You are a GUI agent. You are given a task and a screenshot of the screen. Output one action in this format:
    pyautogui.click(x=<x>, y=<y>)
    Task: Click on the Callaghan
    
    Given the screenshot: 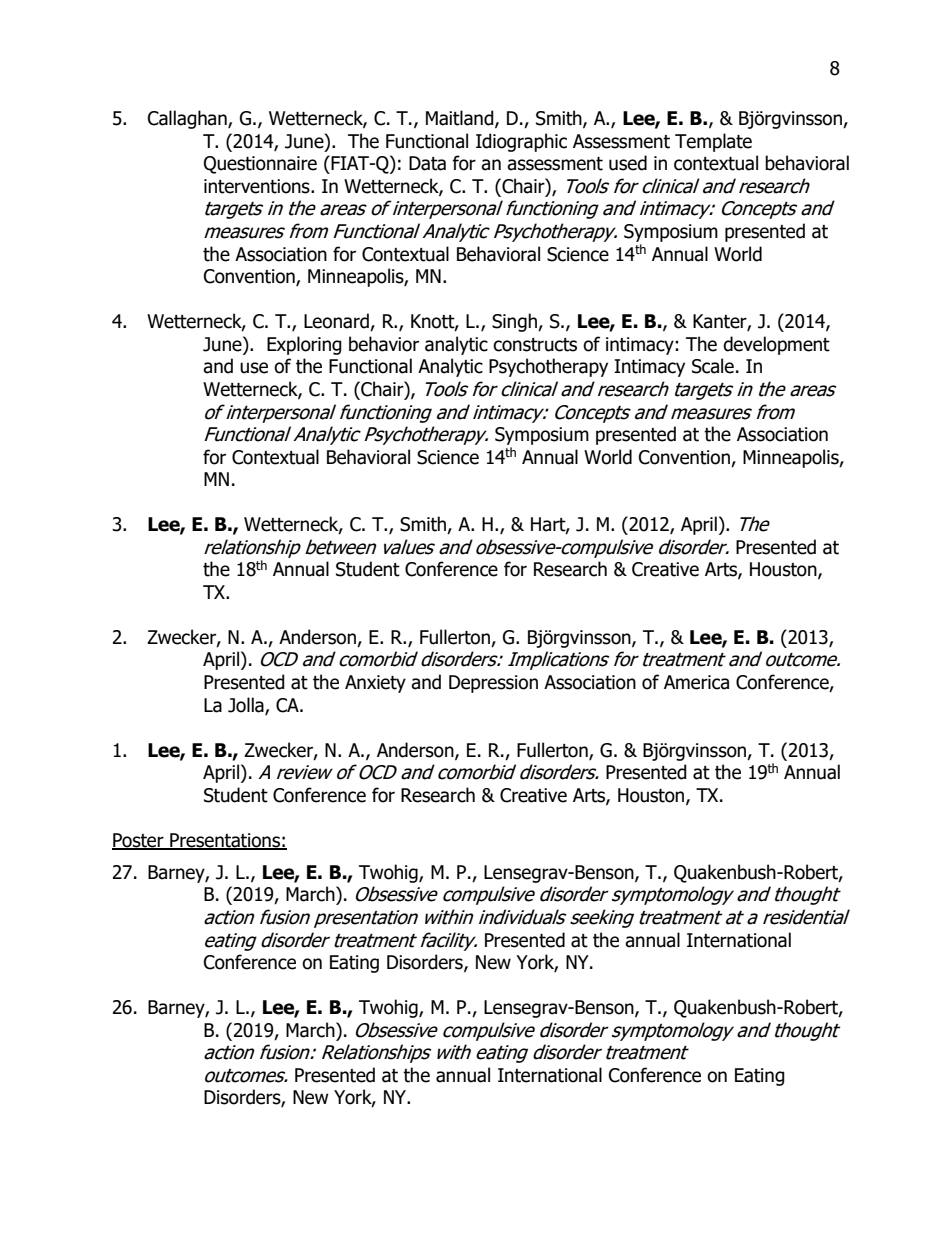 What is the action you would take?
    pyautogui.click(x=188, y=119)
